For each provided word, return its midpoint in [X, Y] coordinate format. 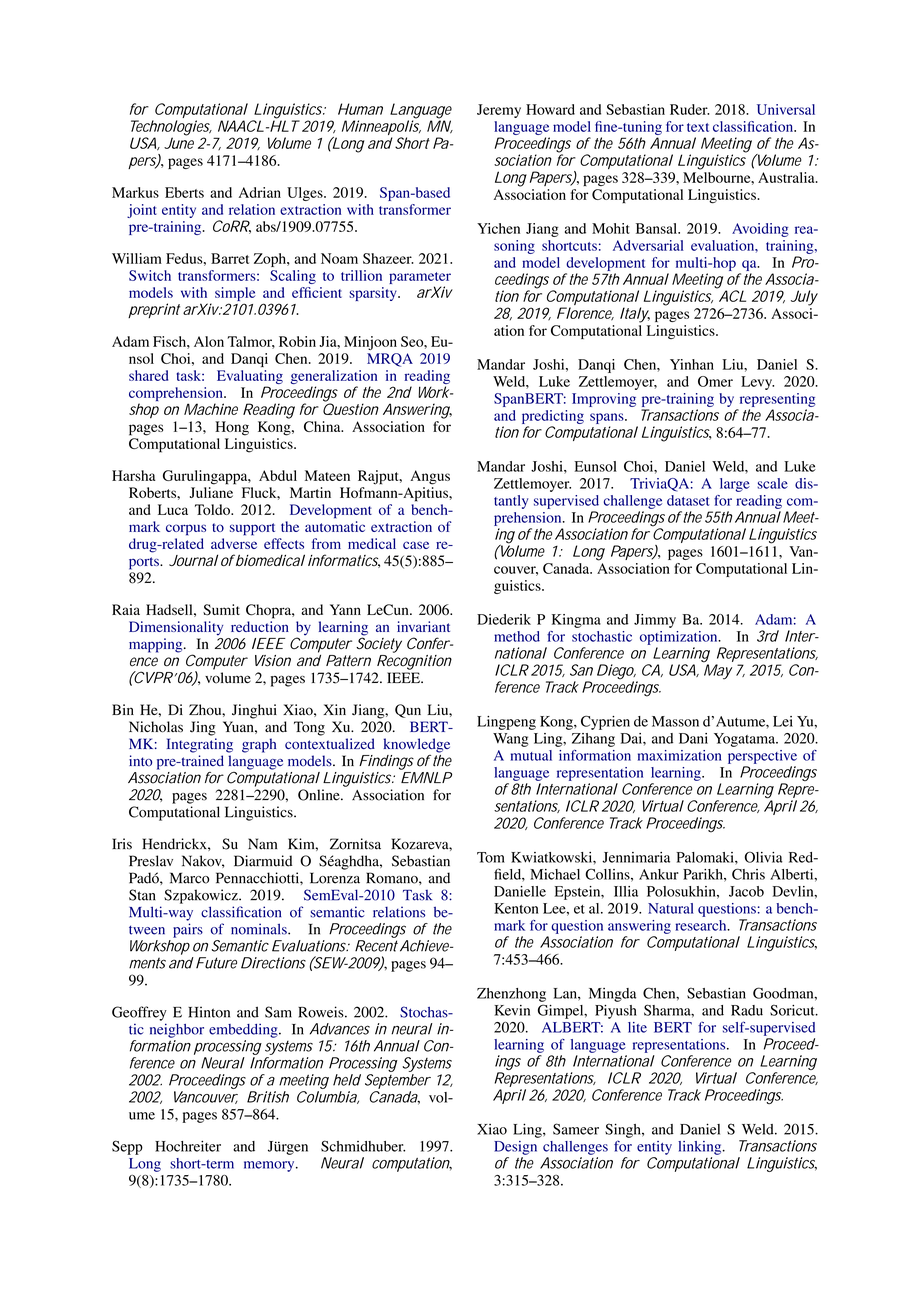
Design [515, 1148]
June [179, 142]
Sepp [127, 1147]
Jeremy [499, 111]
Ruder [689, 109]
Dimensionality [176, 628]
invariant [423, 626]
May [717, 671]
